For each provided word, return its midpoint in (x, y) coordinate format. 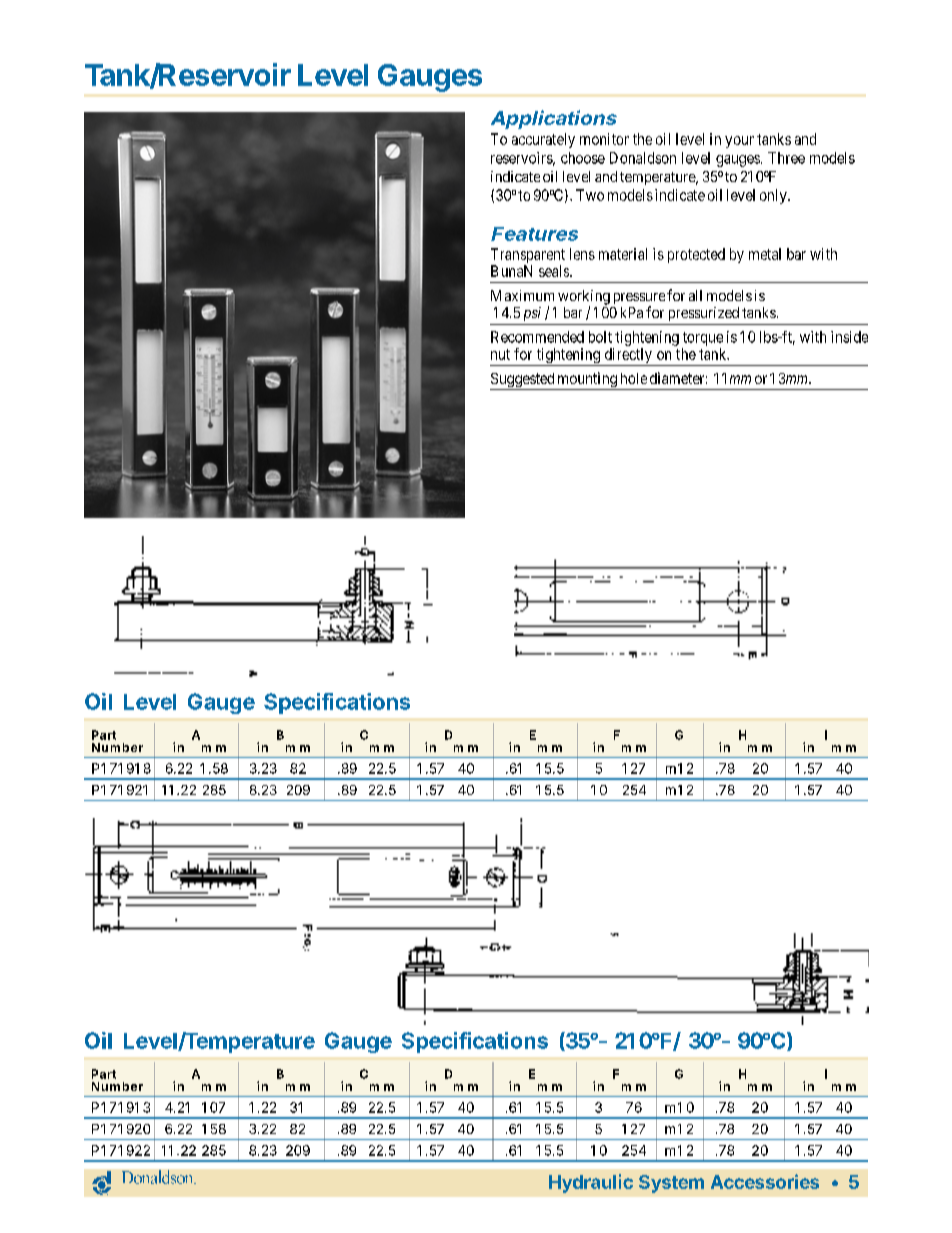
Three (786, 158)
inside (849, 337)
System (671, 1184)
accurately (543, 140)
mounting (587, 381)
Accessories (765, 1181)
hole (634, 378)
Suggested (523, 381)
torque (703, 339)
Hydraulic (591, 1183)
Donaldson (643, 158)
